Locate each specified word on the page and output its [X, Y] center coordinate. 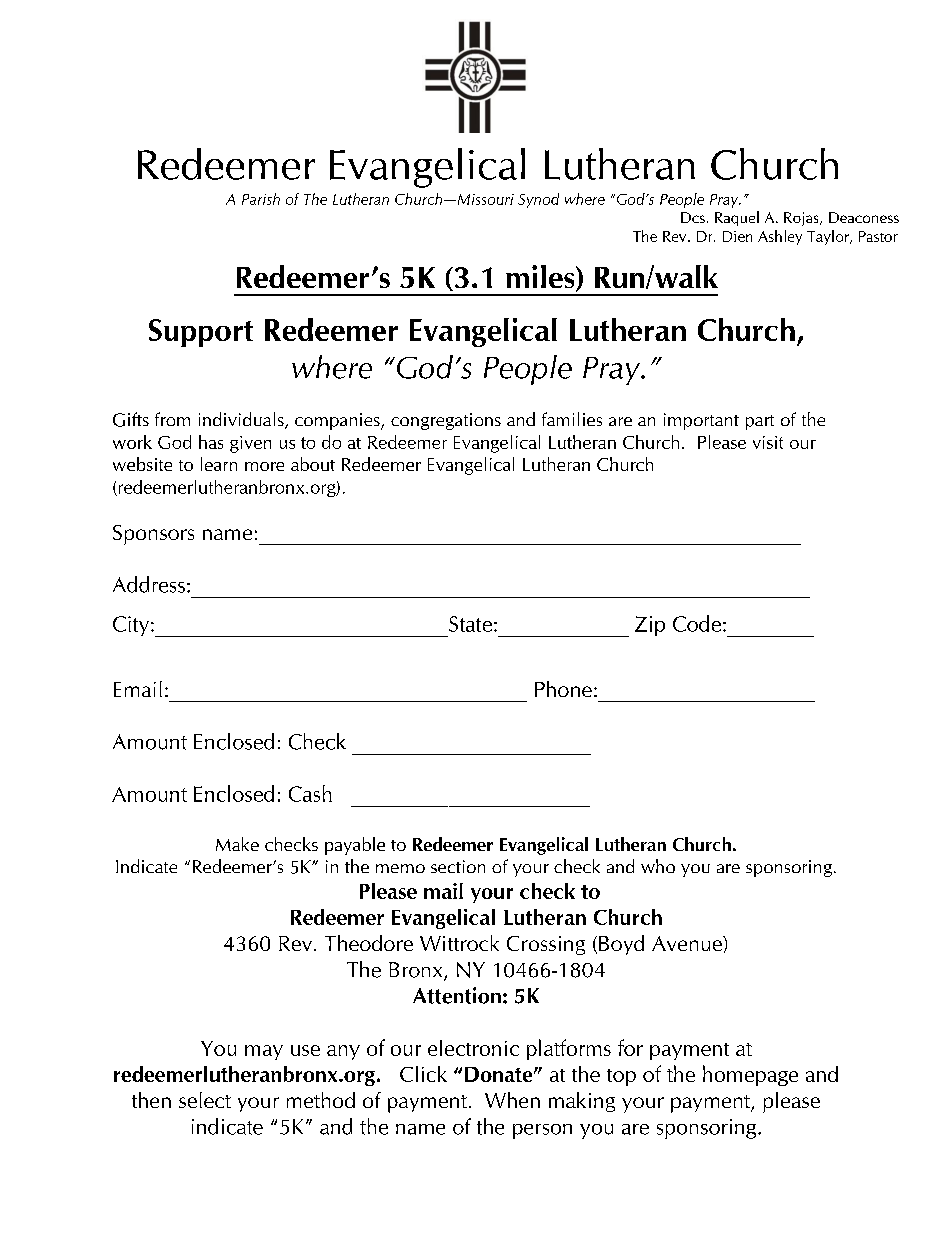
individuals [242, 420]
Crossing [546, 945]
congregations [446, 421]
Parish [261, 199]
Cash [310, 793]
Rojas [802, 219]
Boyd [621, 945]
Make [237, 844]
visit [768, 442]
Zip [650, 626]
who [658, 866]
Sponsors [153, 535]
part [760, 422]
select [205, 1100]
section [458, 866]
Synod [538, 200]
